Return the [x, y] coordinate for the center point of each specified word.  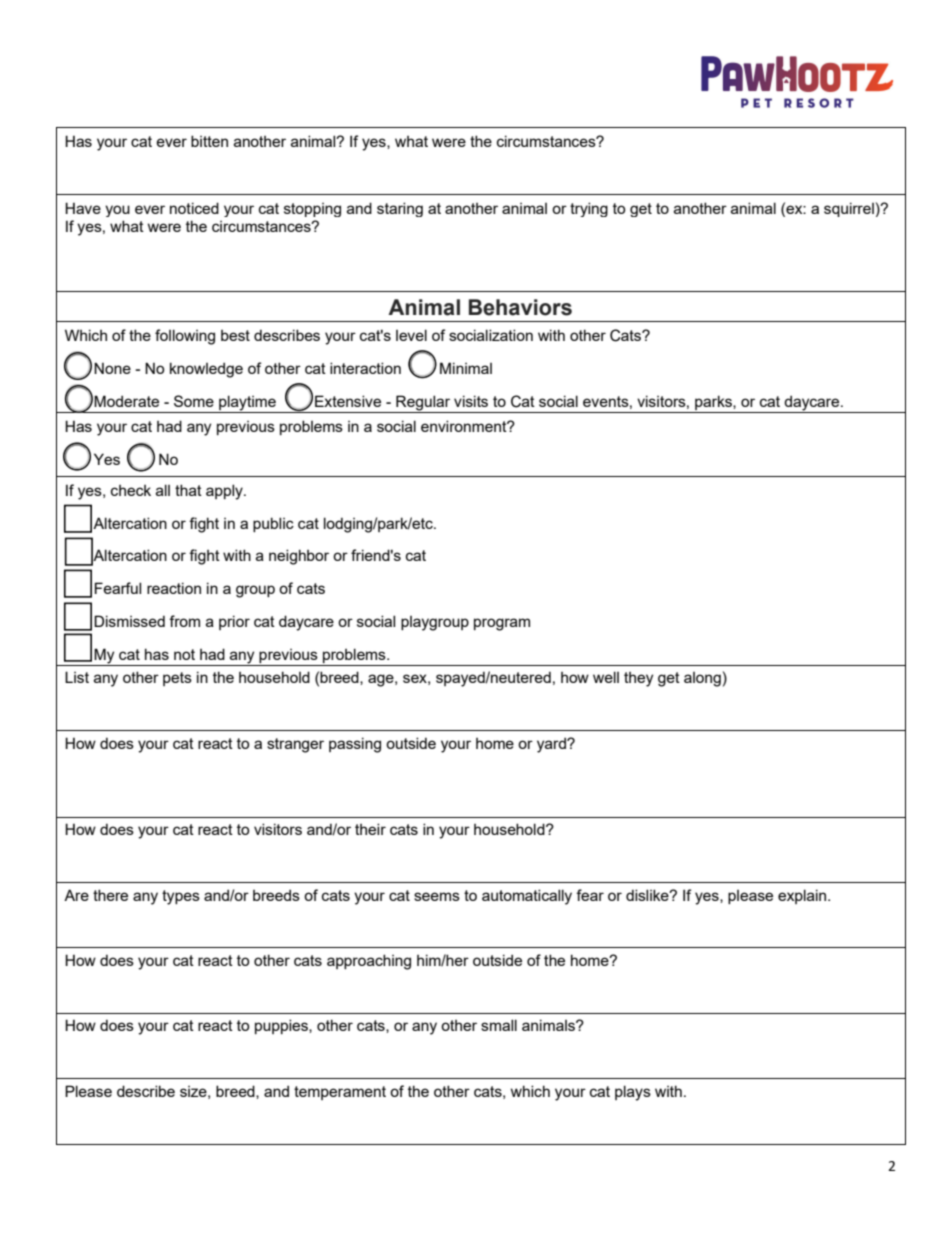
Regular [423, 404]
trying [589, 209]
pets [177, 679]
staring [400, 209]
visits [471, 401]
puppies [282, 1026]
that [188, 490]
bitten [209, 141]
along [702, 679]
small [499, 1025]
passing [355, 745]
